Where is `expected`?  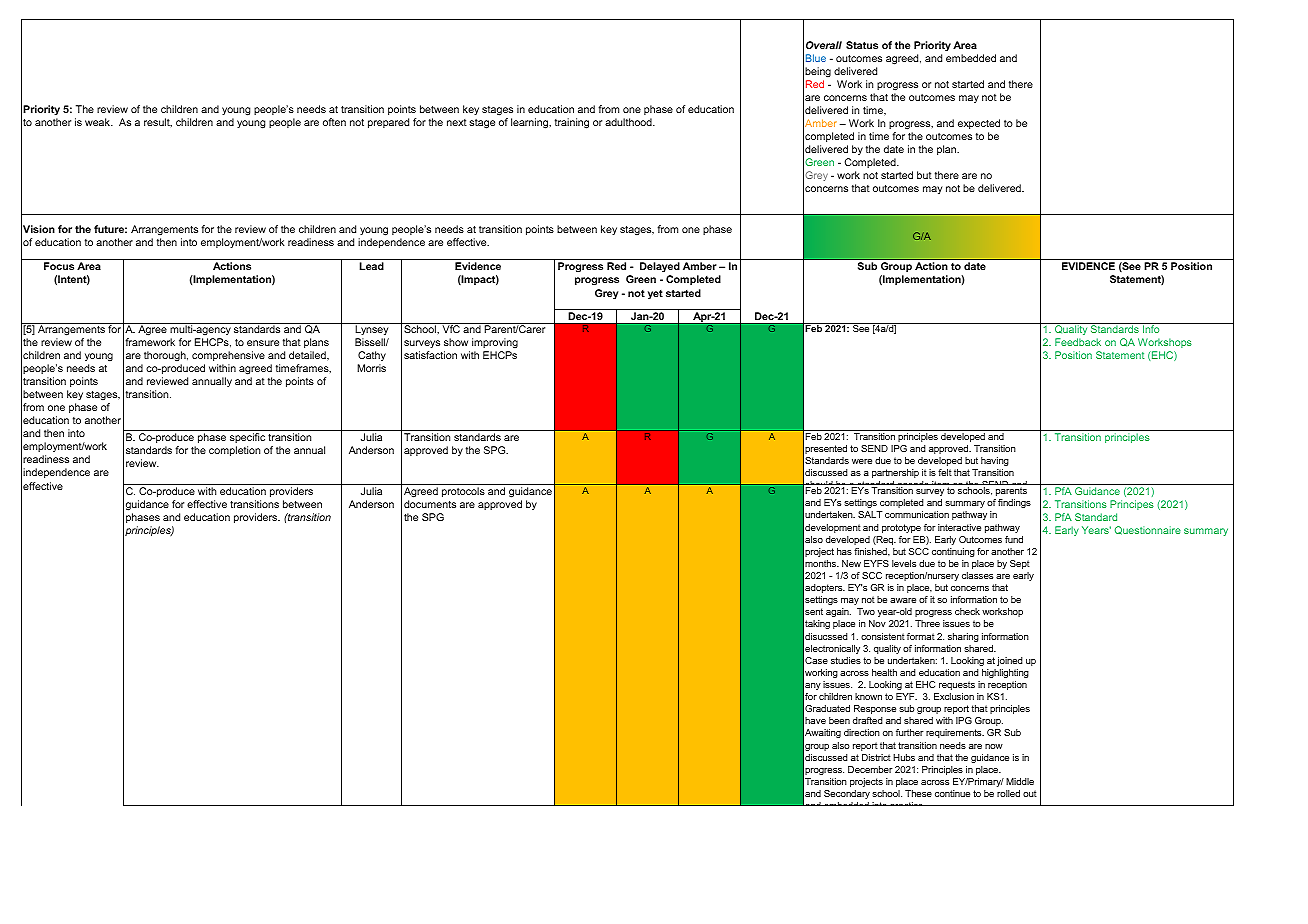
expected is located at coordinates (979, 124).
